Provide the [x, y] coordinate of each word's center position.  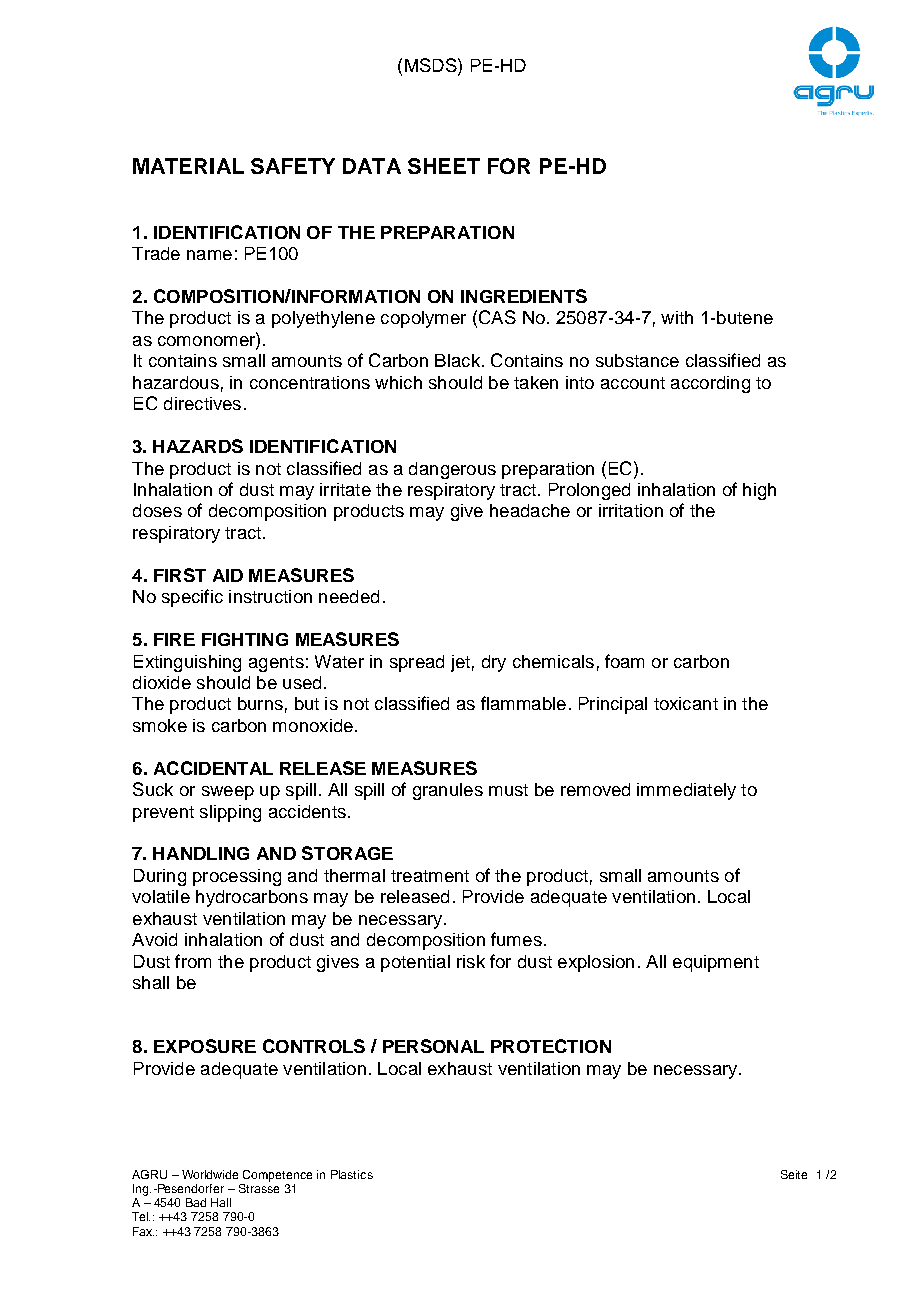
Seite [794, 1174]
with [677, 317]
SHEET [444, 166]
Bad [196, 1202]
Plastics [352, 1174]
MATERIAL [188, 166]
